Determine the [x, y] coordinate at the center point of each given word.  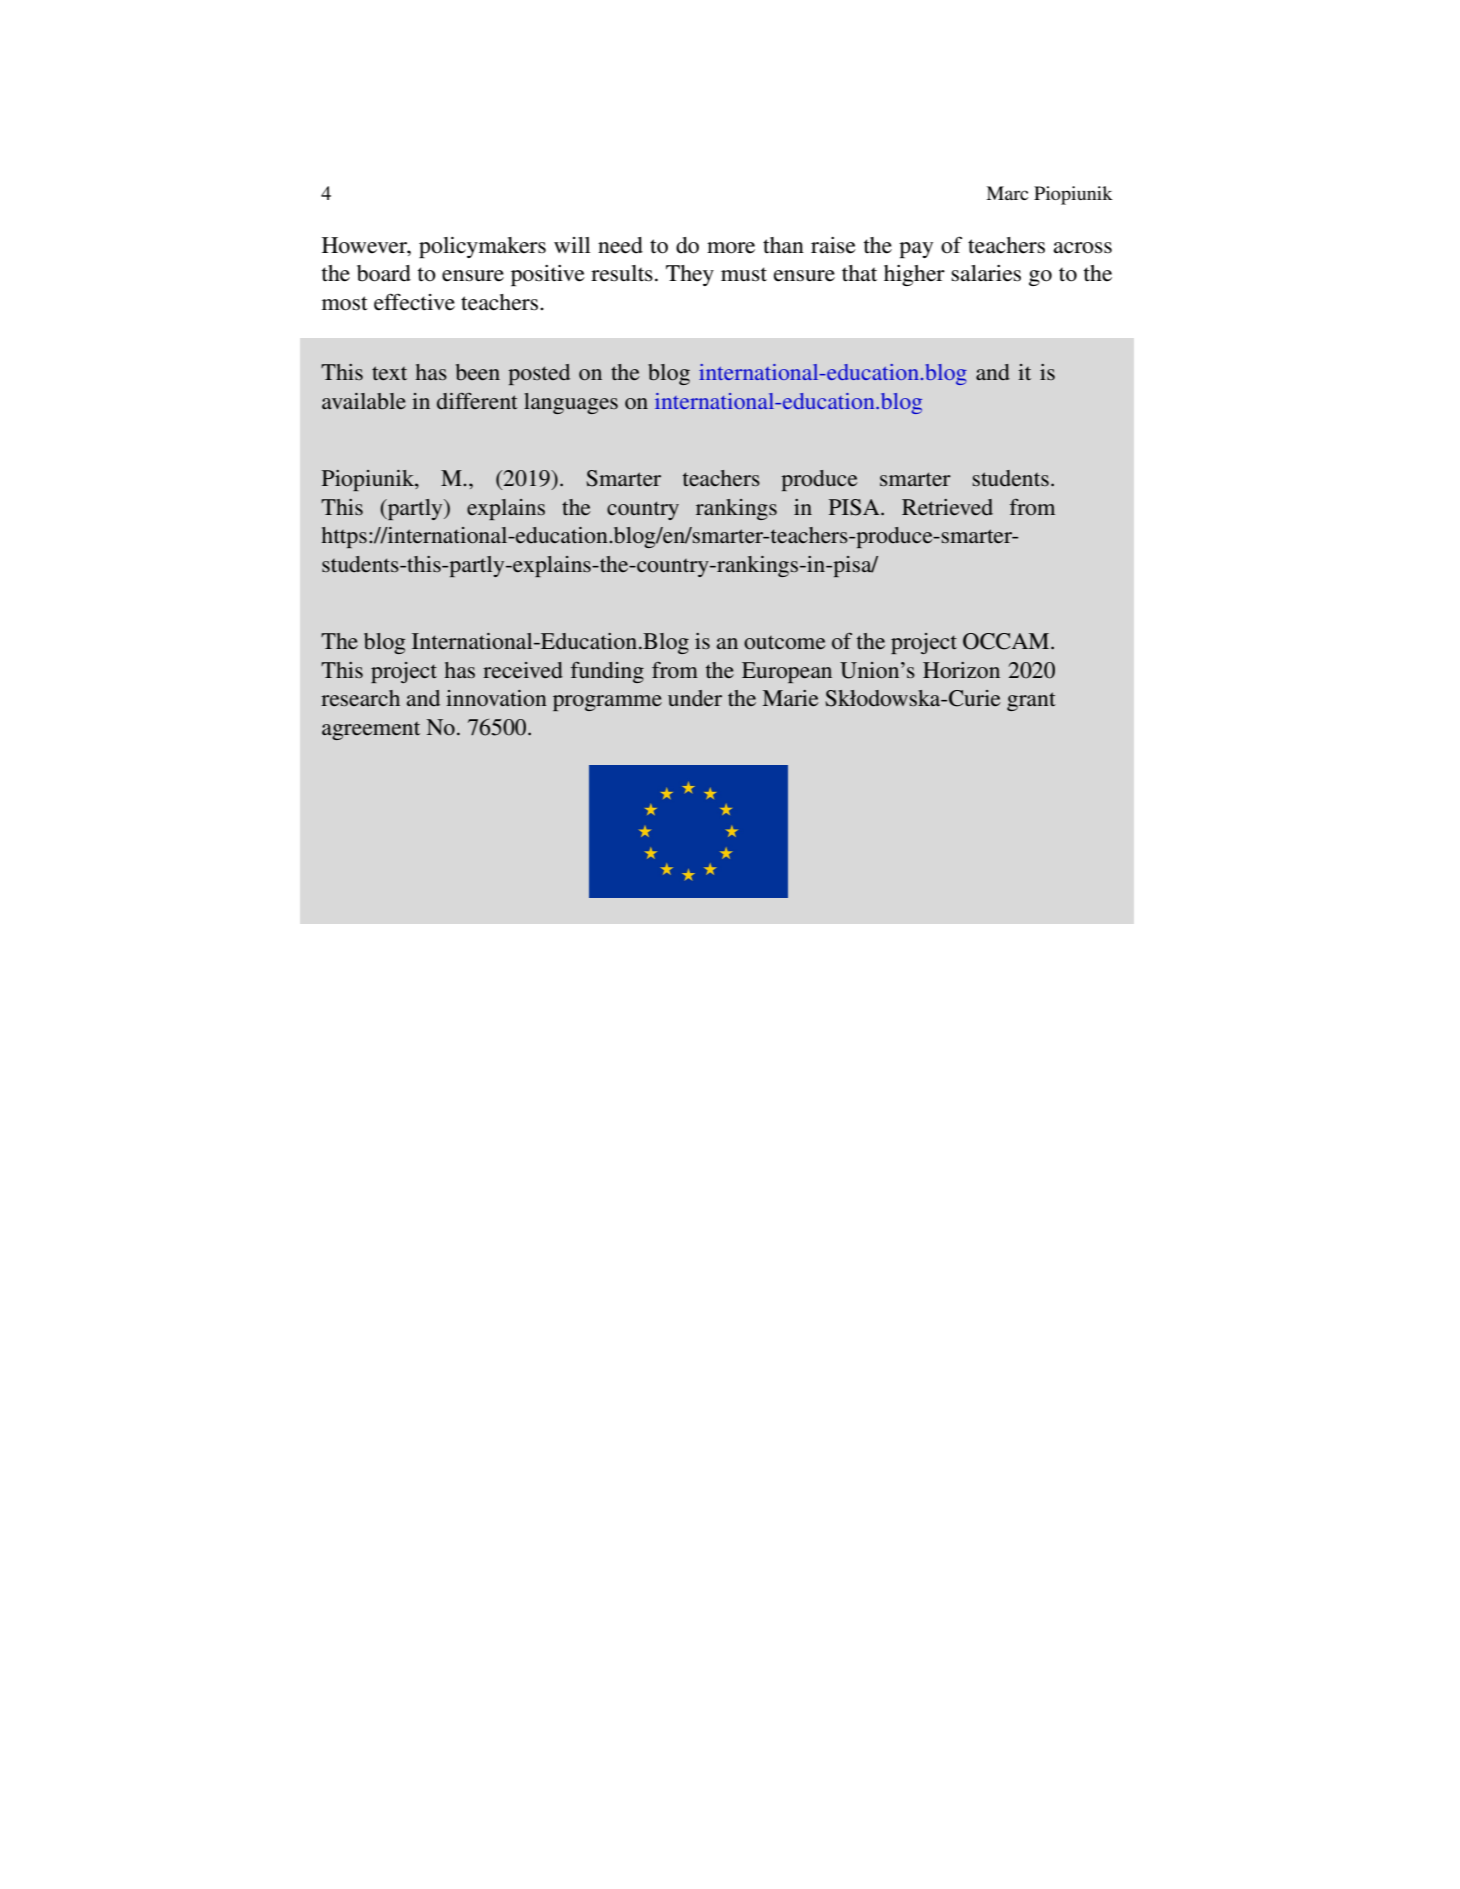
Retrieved [947, 507]
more [731, 248]
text [389, 373]
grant [1031, 701]
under [695, 698]
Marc [1007, 193]
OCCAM [1007, 641]
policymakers [482, 247]
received [523, 670]
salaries [986, 273]
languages [571, 403]
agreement [371, 731]
